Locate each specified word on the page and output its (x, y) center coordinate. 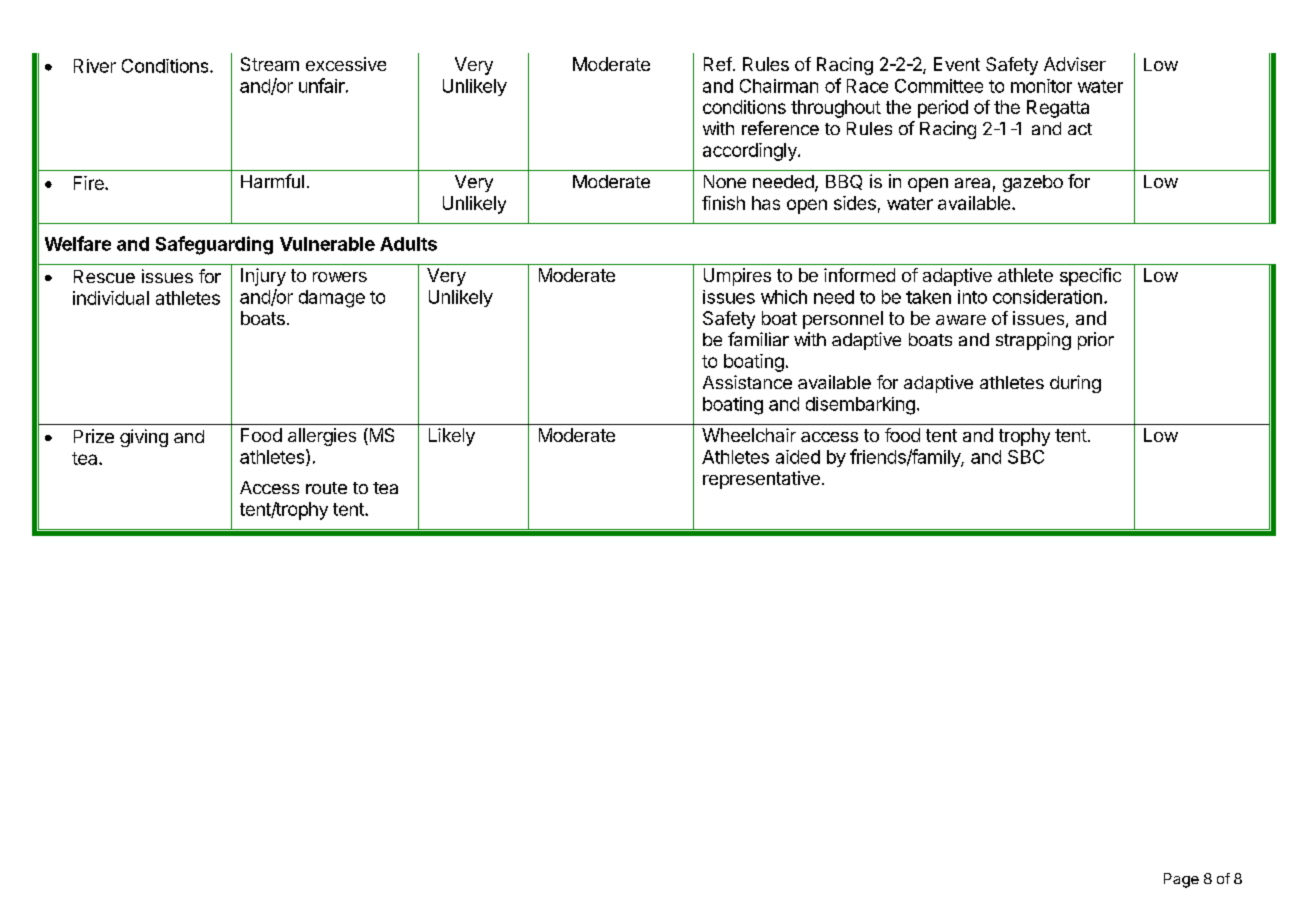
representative (761, 480)
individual (111, 298)
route (326, 488)
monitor (1041, 86)
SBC (1026, 457)
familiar (758, 339)
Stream (270, 64)
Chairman (779, 86)
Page (1181, 880)
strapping (1033, 341)
